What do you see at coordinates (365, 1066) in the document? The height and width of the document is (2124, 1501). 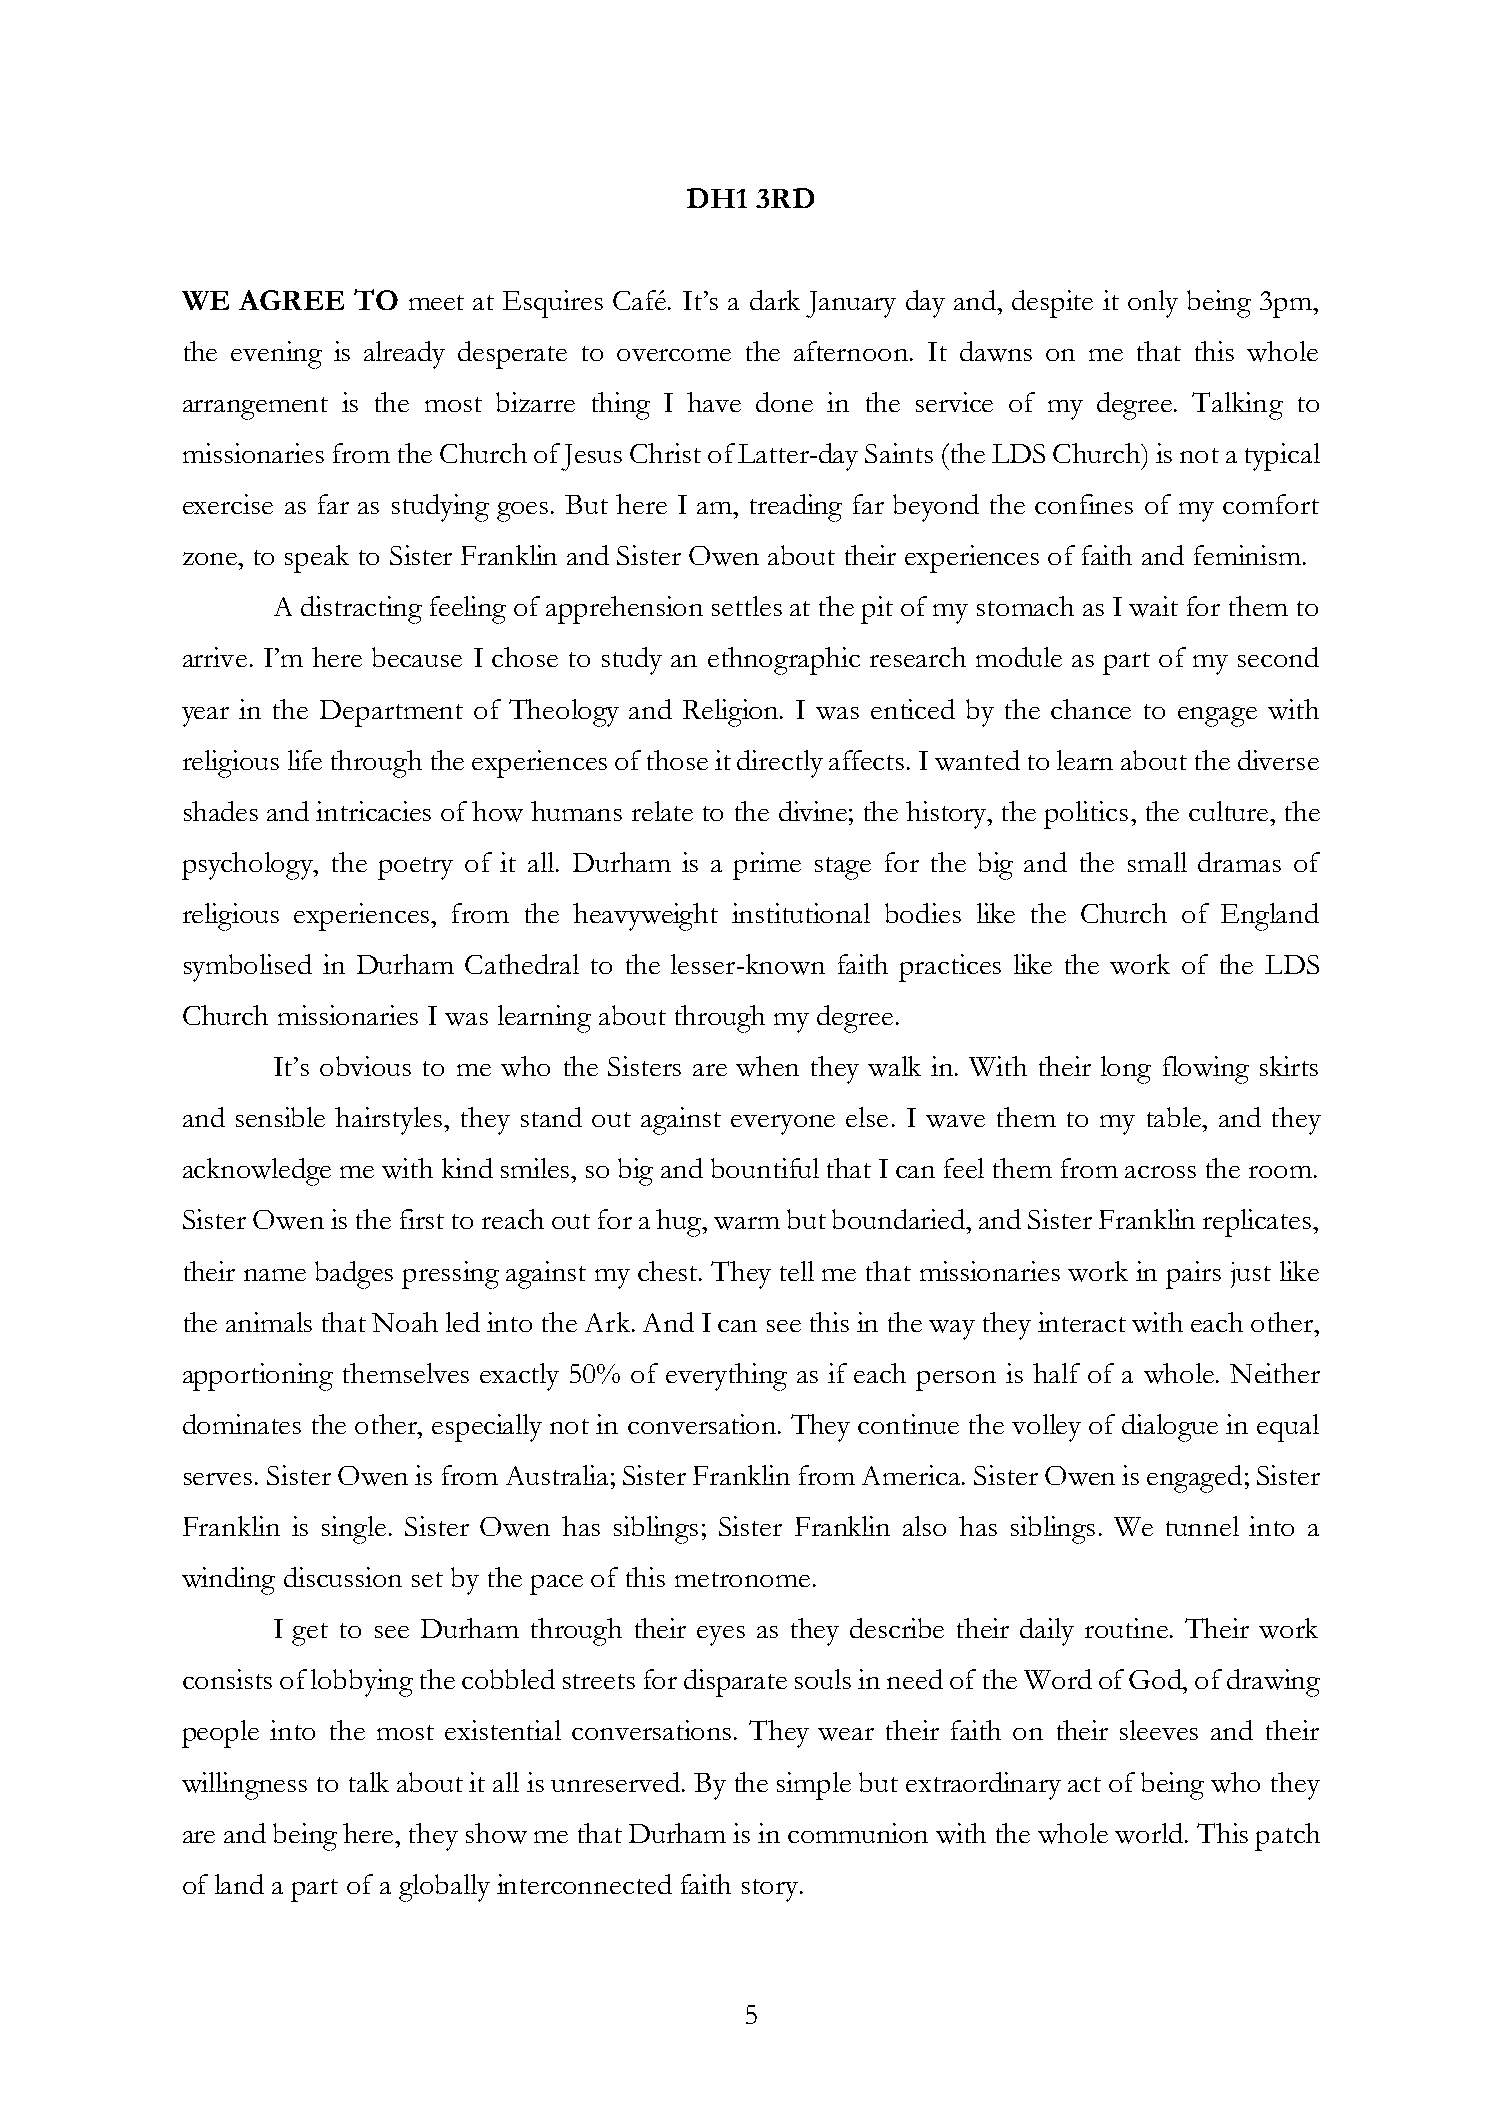 I see `obvious` at bounding box center [365, 1066].
